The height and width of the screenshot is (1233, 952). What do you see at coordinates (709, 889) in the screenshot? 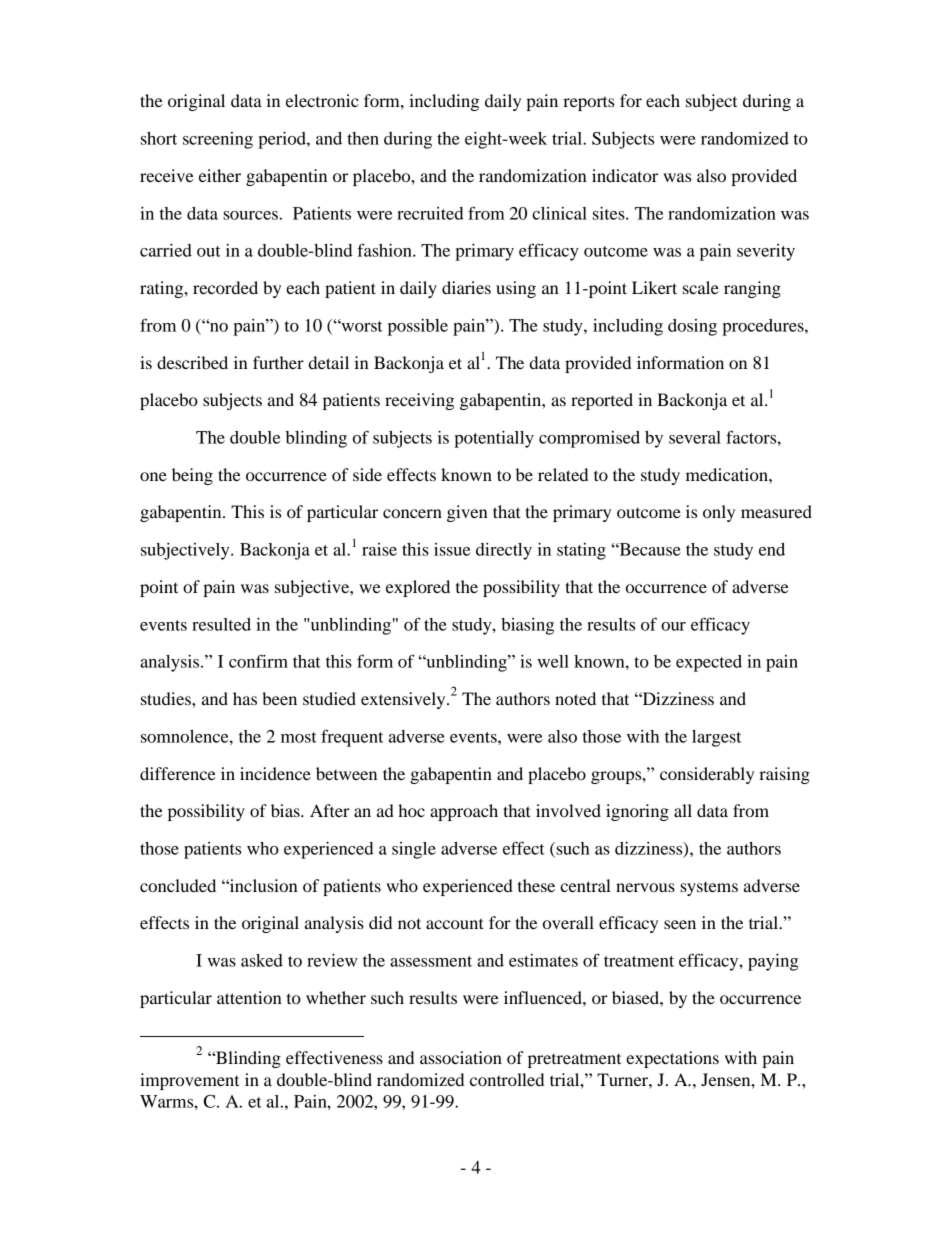
I see `systems` at bounding box center [709, 889].
